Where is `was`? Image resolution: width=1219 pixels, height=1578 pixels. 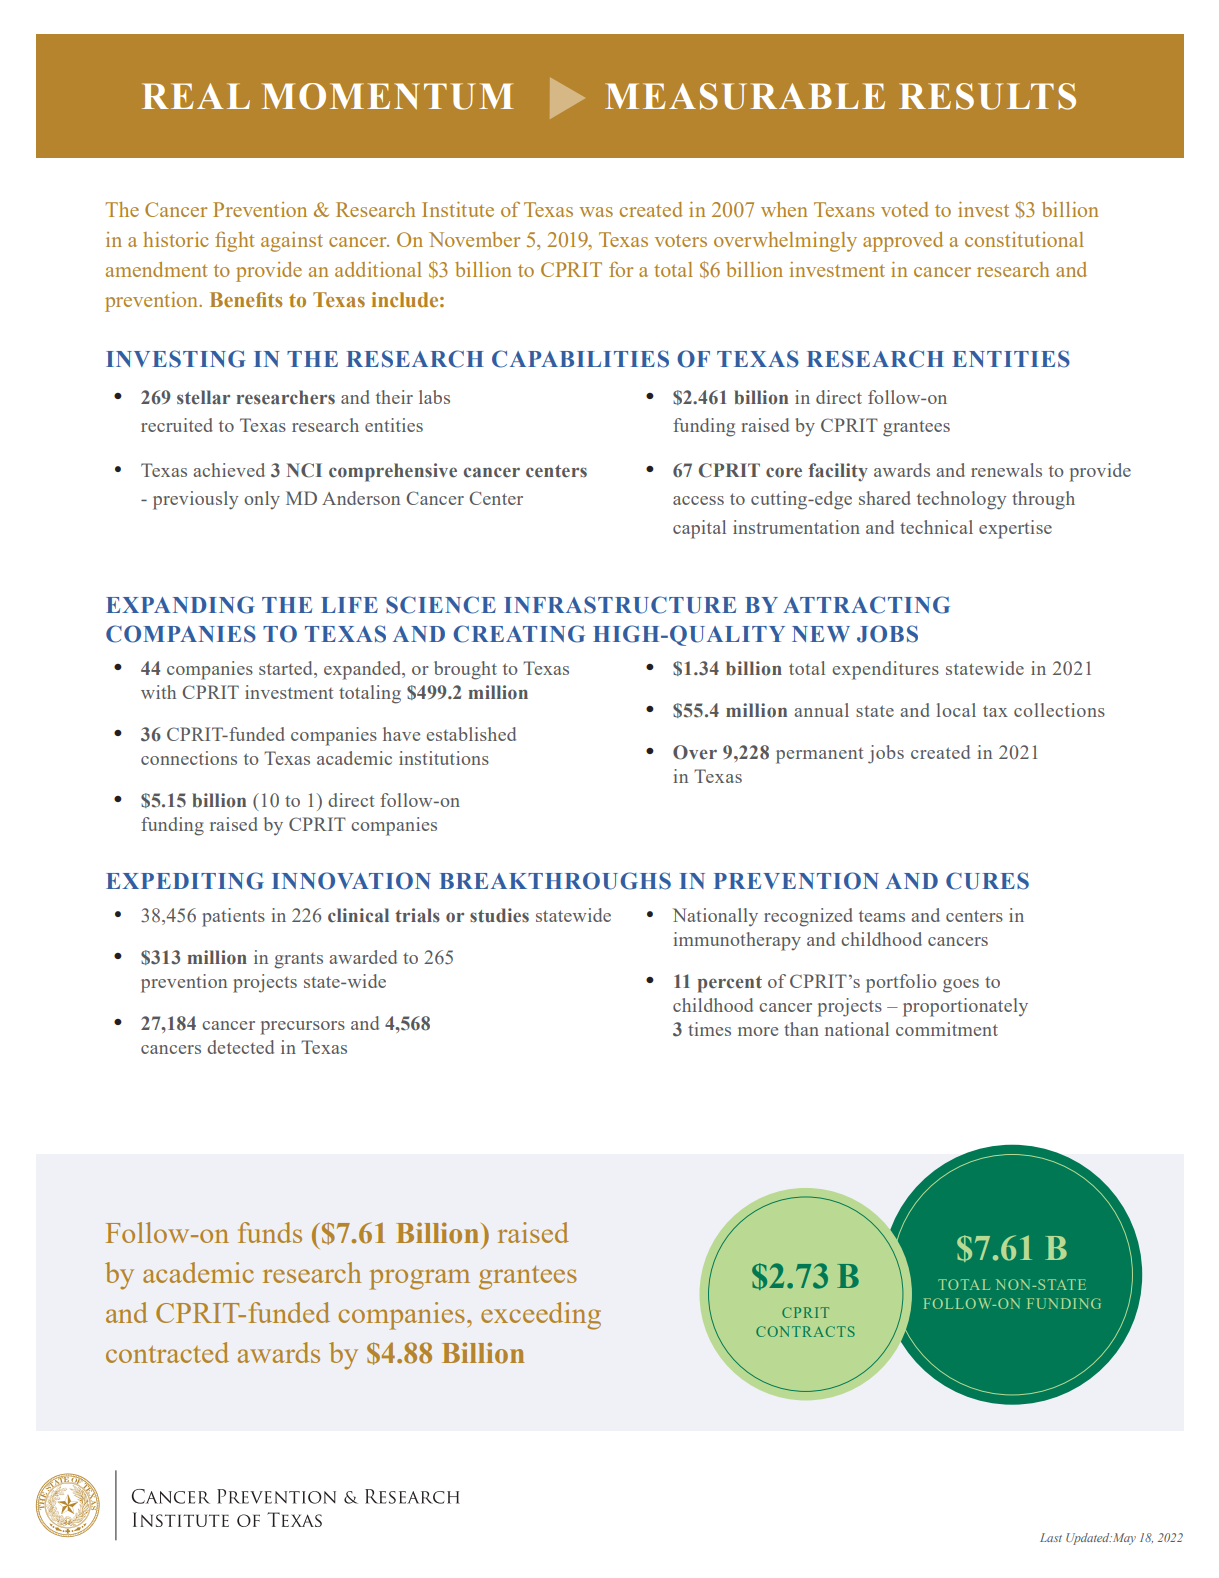
was is located at coordinates (596, 212).
